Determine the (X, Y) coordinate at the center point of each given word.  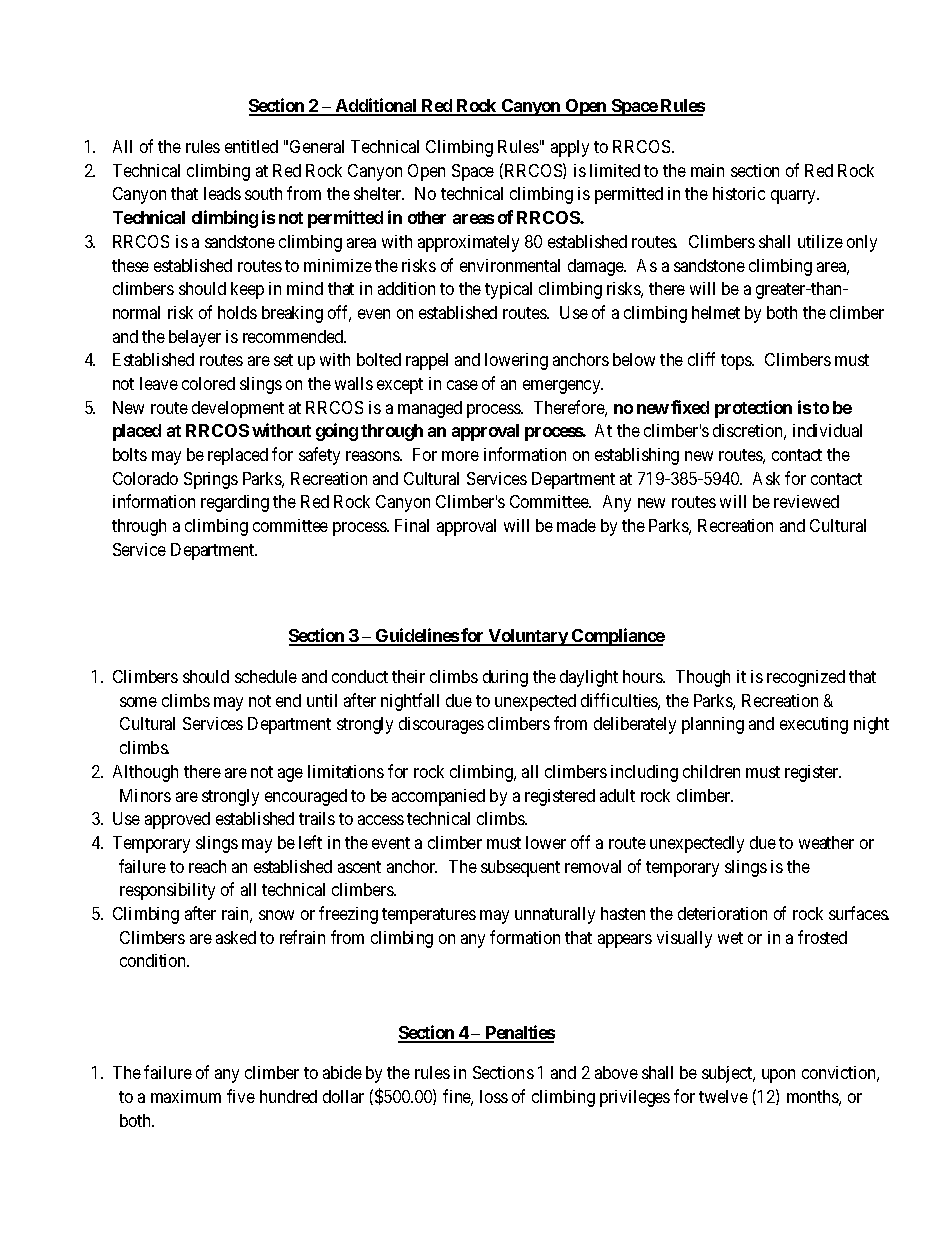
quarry (795, 197)
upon (778, 1076)
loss (494, 1096)
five (241, 1096)
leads (222, 193)
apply (570, 148)
